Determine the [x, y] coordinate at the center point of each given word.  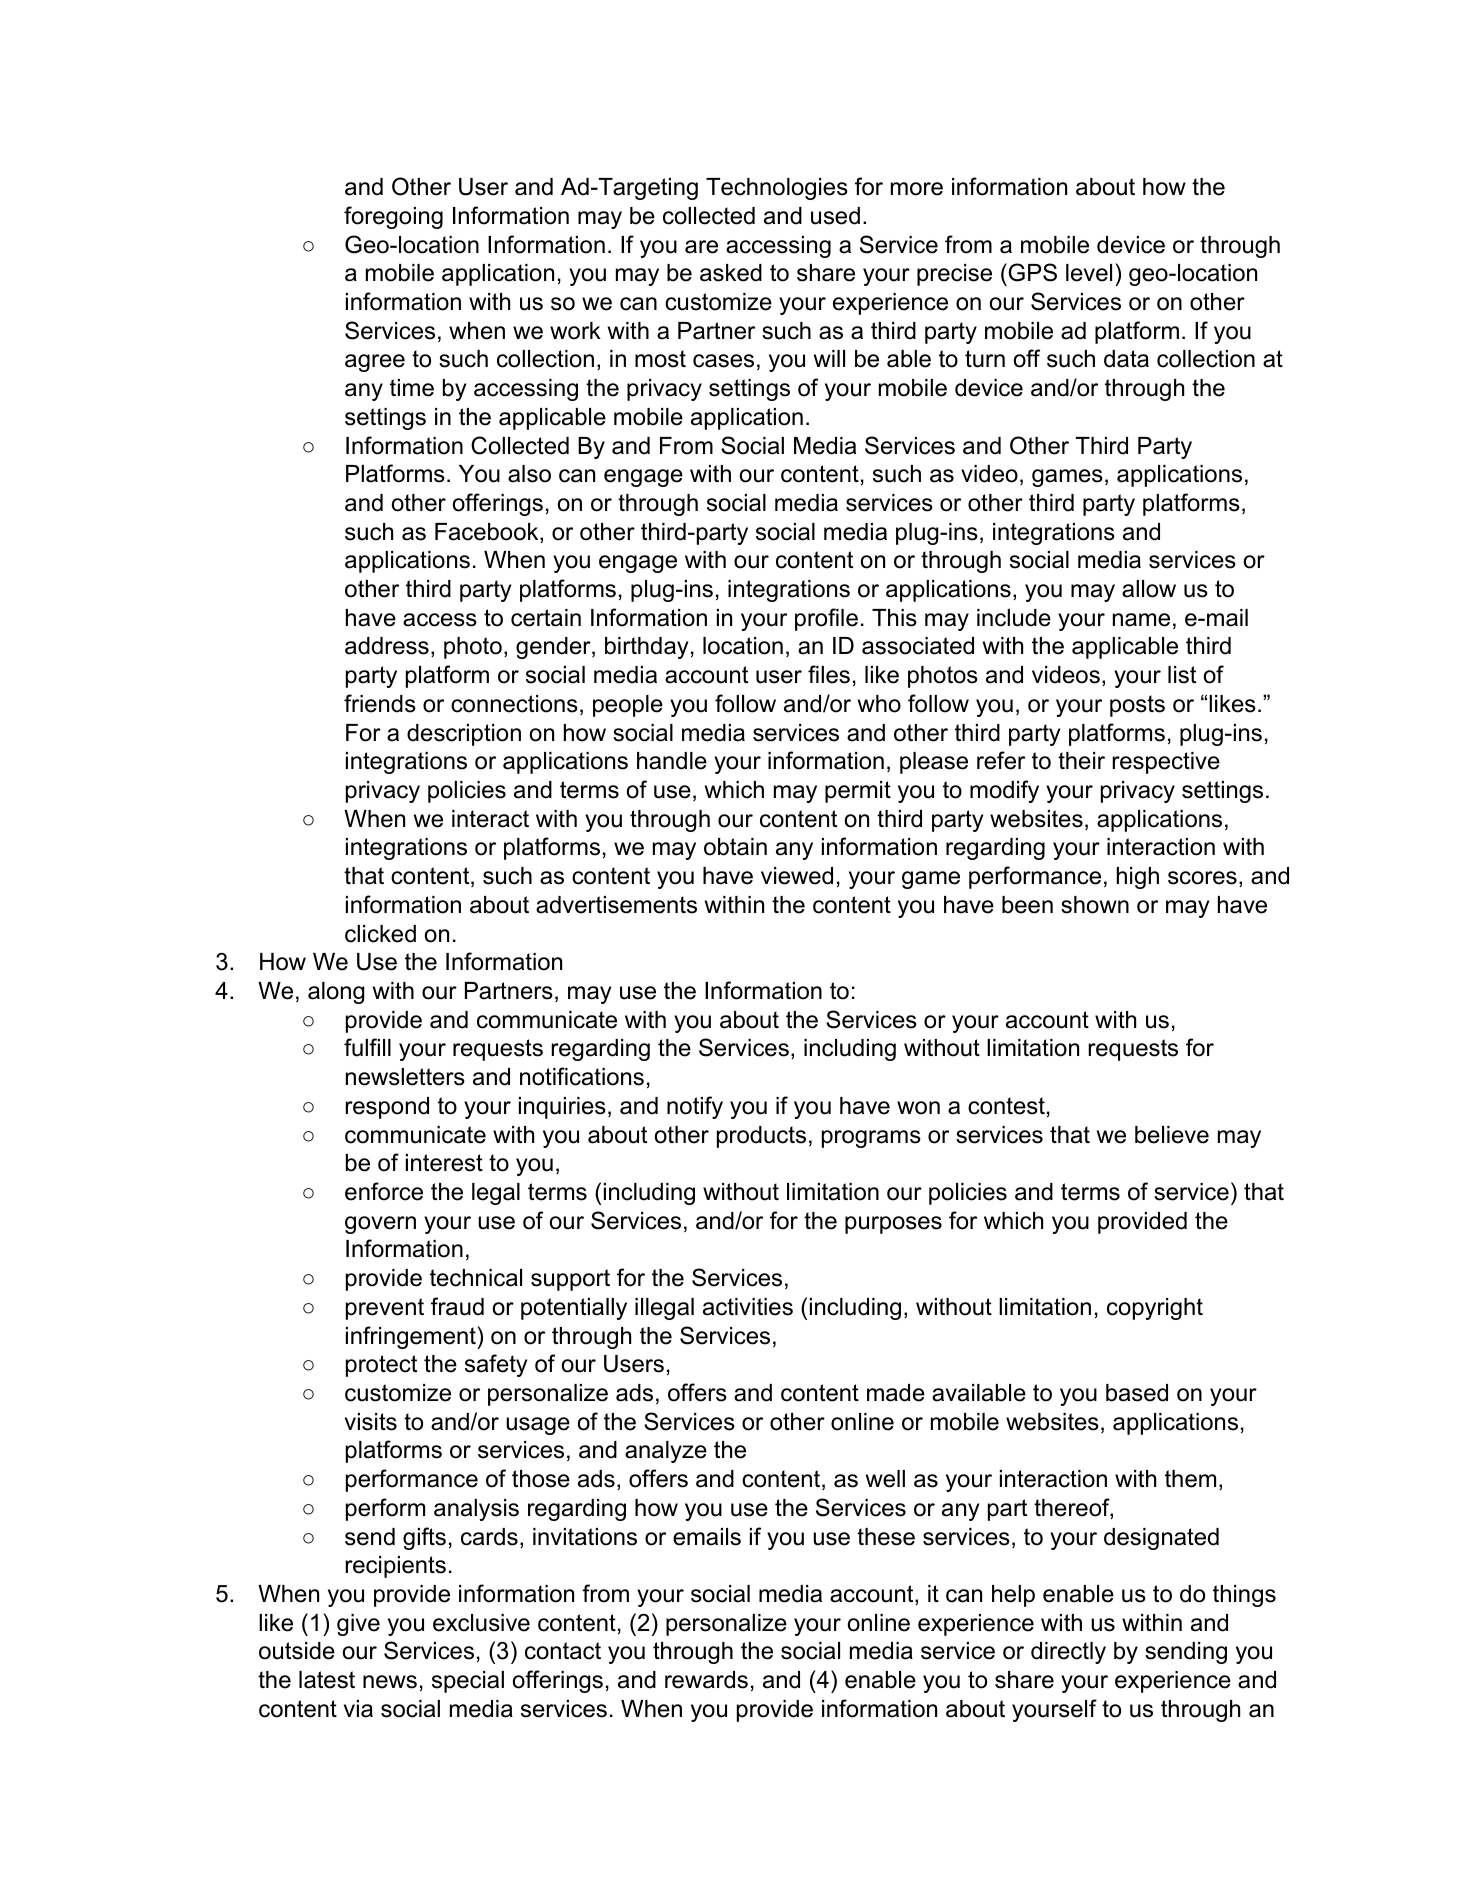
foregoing [393, 217]
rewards [706, 1680]
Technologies [777, 189]
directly [1068, 1653]
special [468, 1682]
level [1089, 273]
